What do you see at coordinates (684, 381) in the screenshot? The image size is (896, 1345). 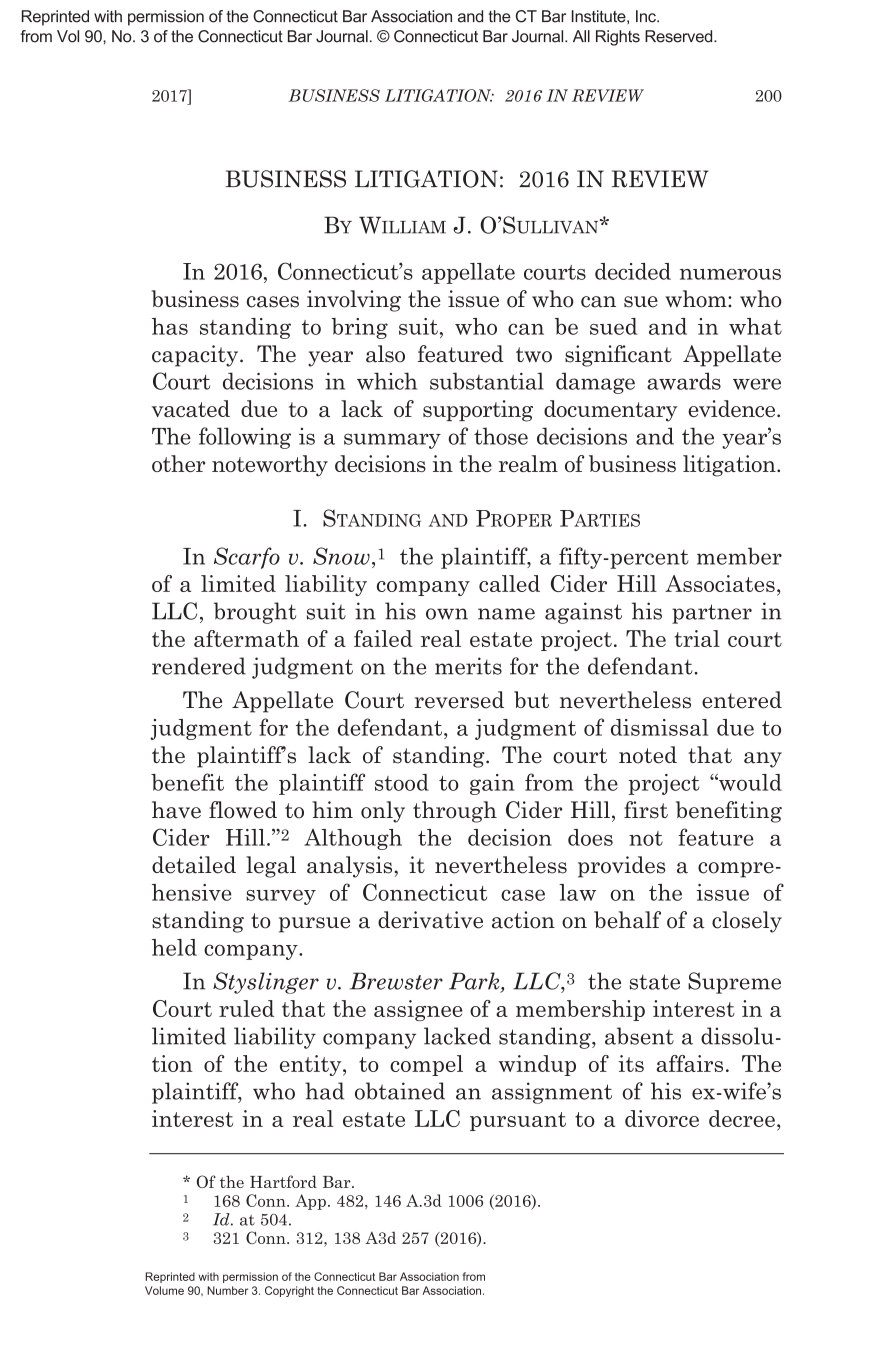 I see `awards` at bounding box center [684, 381].
